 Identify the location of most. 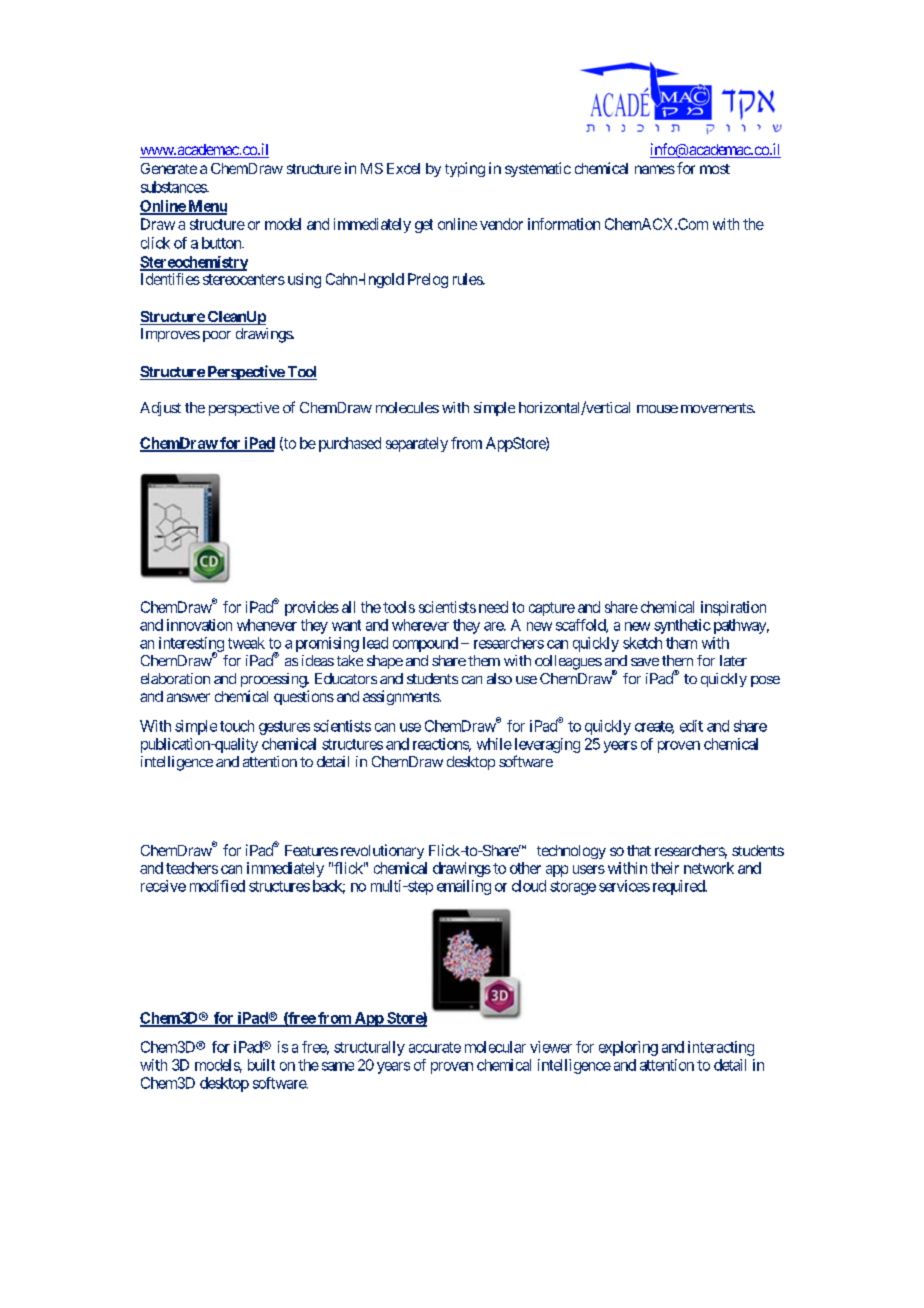
(715, 169).
